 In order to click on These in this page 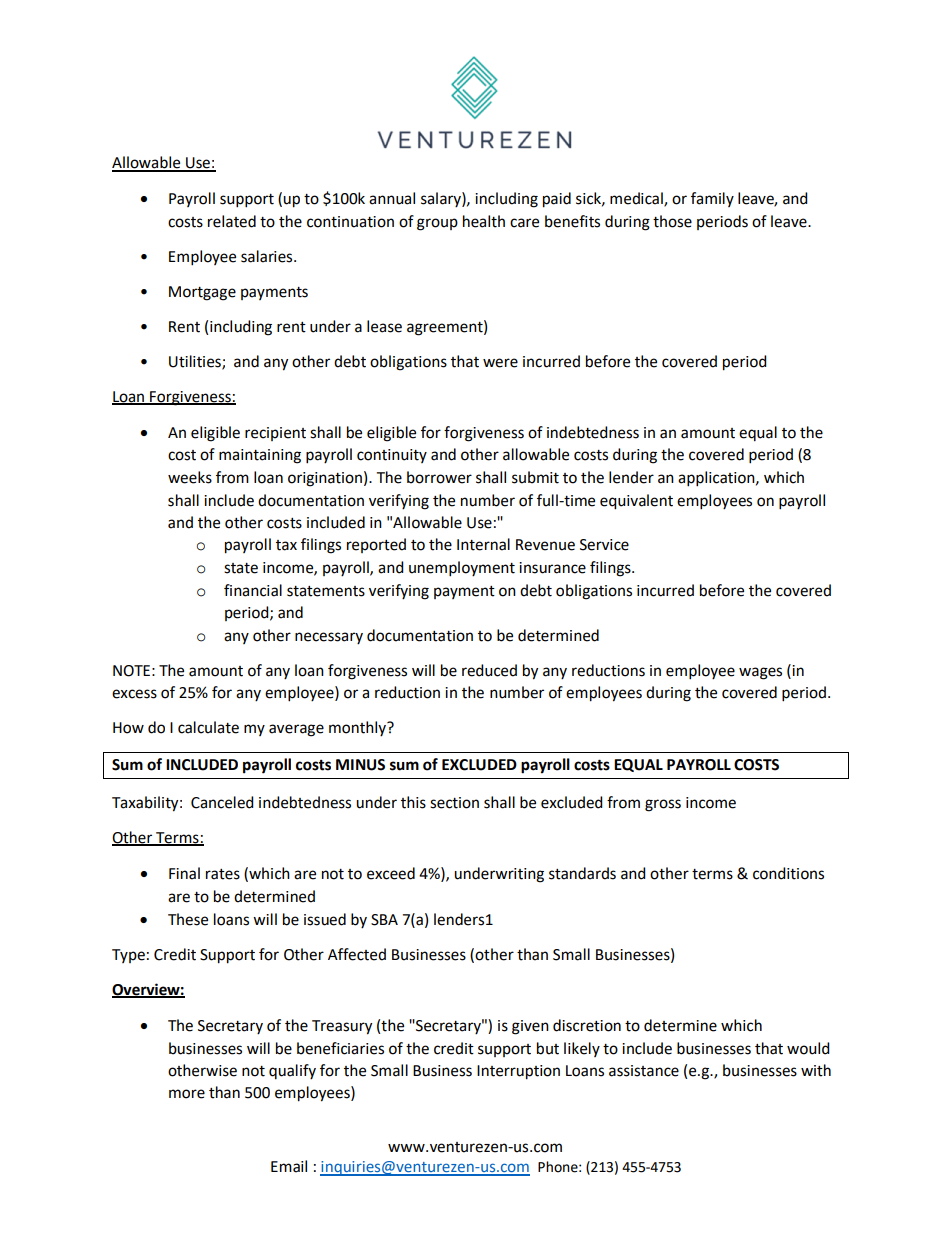, I will do `click(188, 919)`.
